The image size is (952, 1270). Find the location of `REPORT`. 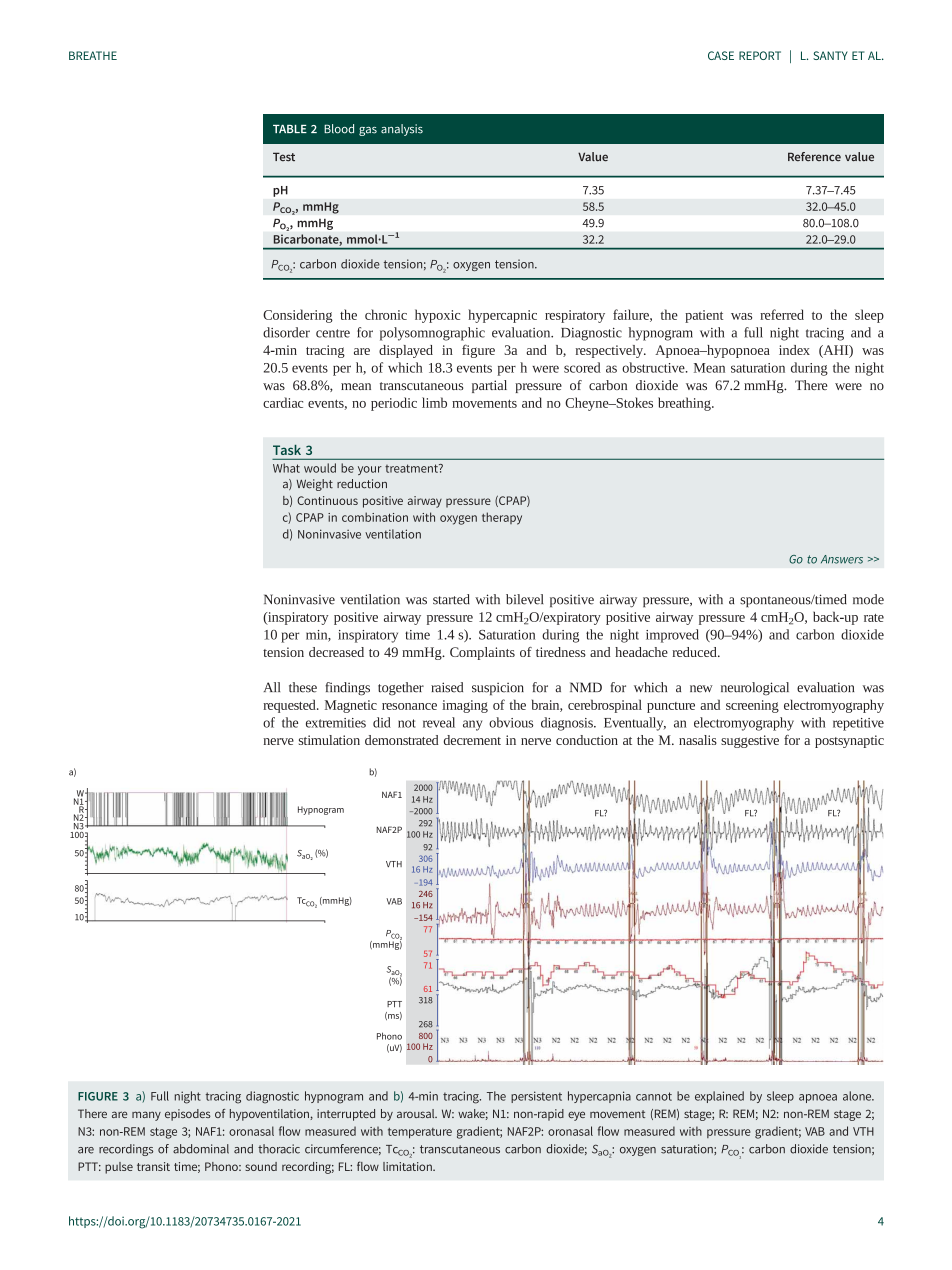

REPORT is located at coordinates (760, 55).
